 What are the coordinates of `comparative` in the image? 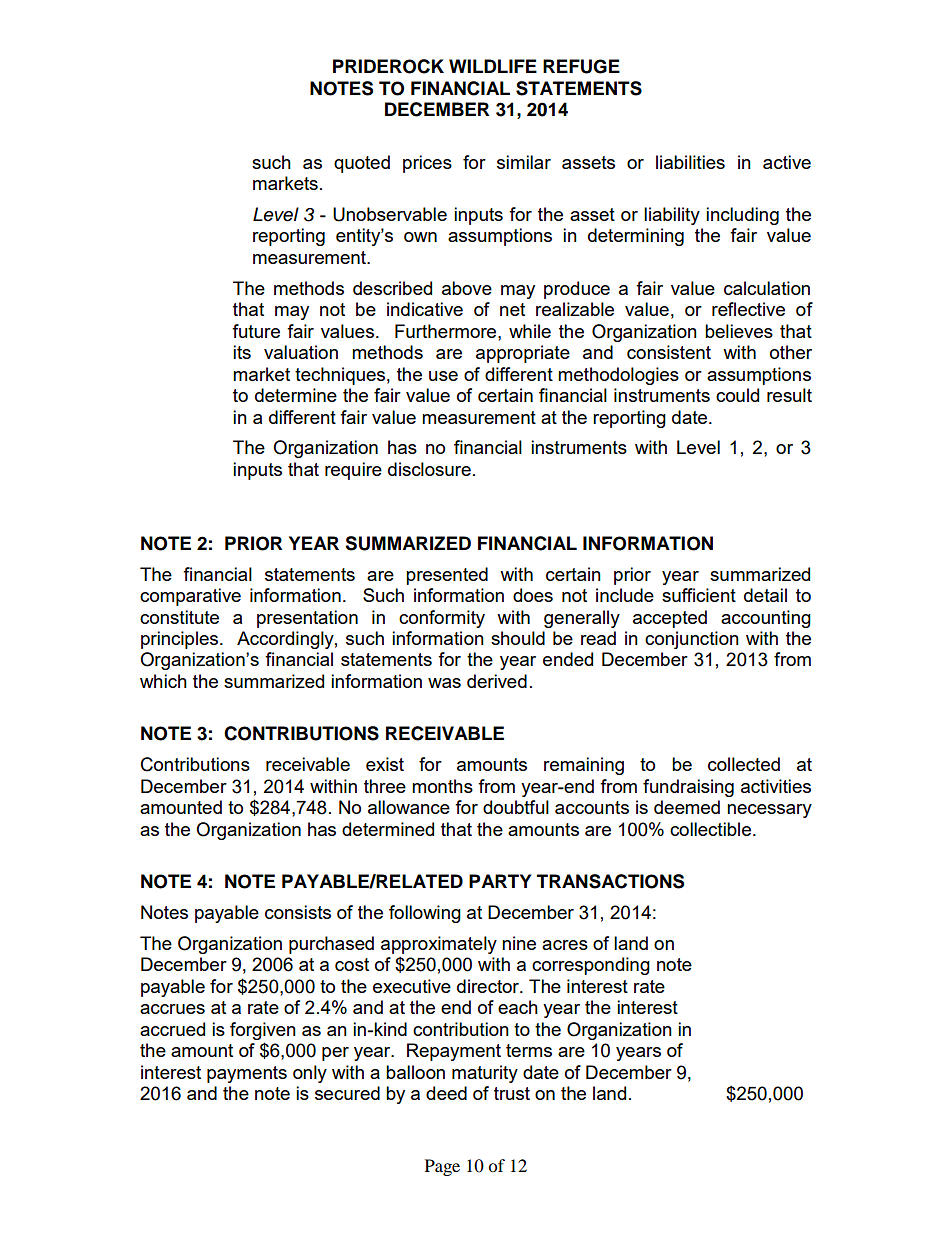 It's located at (190, 597).
